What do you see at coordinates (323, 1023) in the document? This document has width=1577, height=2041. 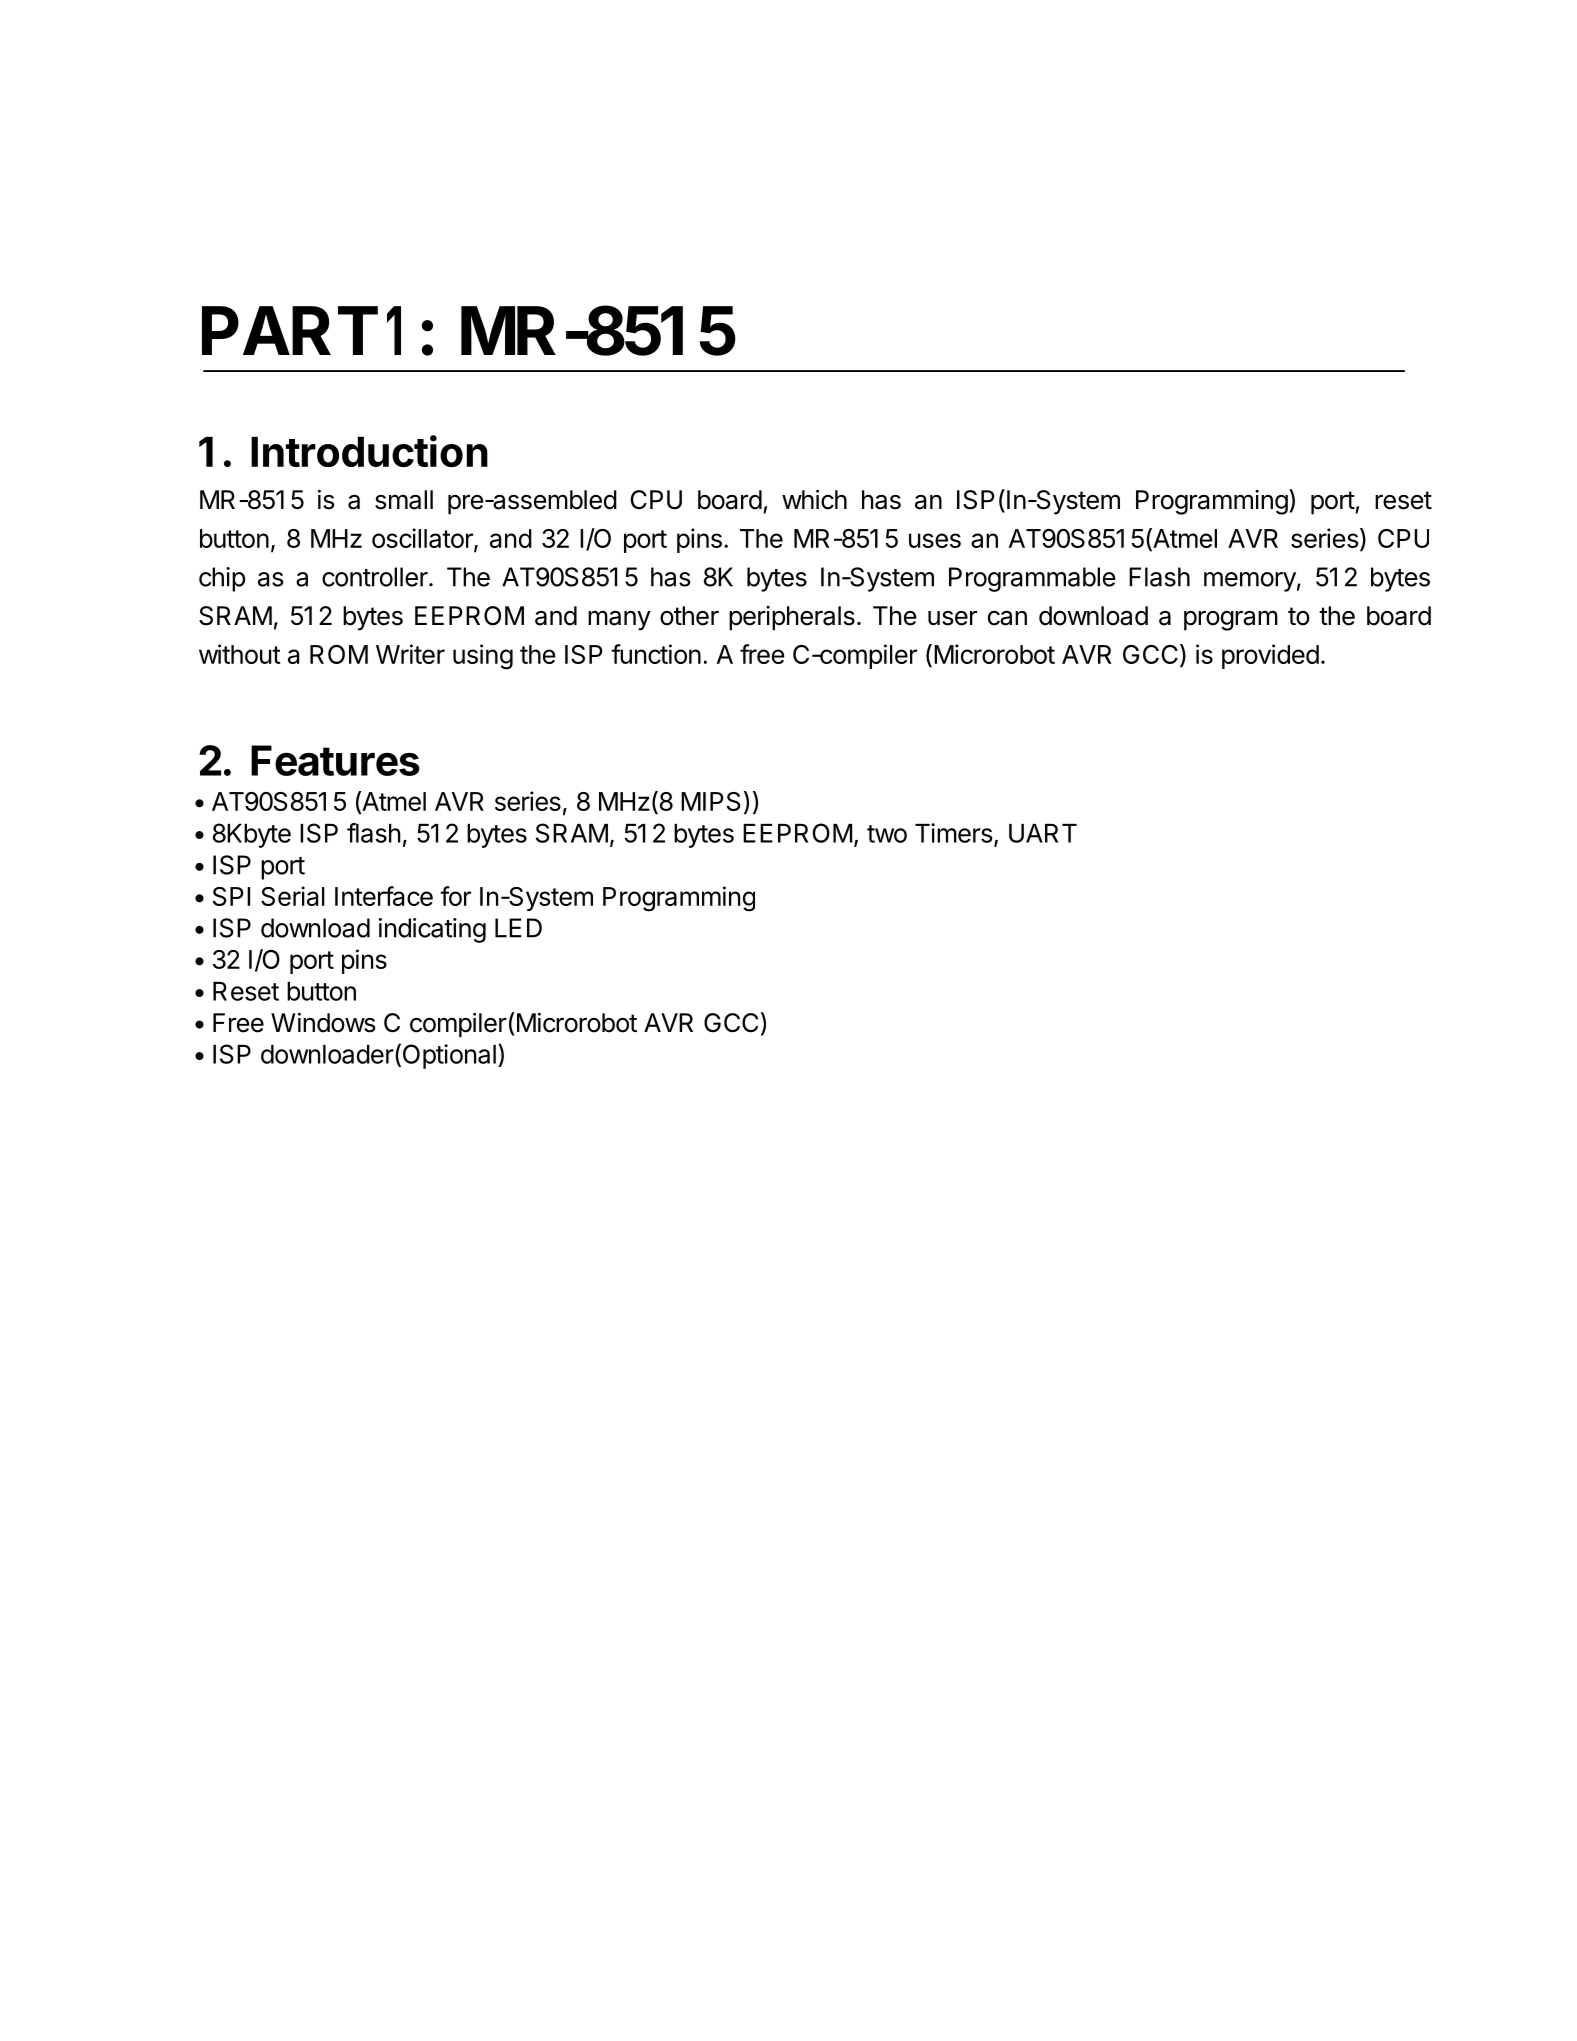 I see `Windows` at bounding box center [323, 1023].
